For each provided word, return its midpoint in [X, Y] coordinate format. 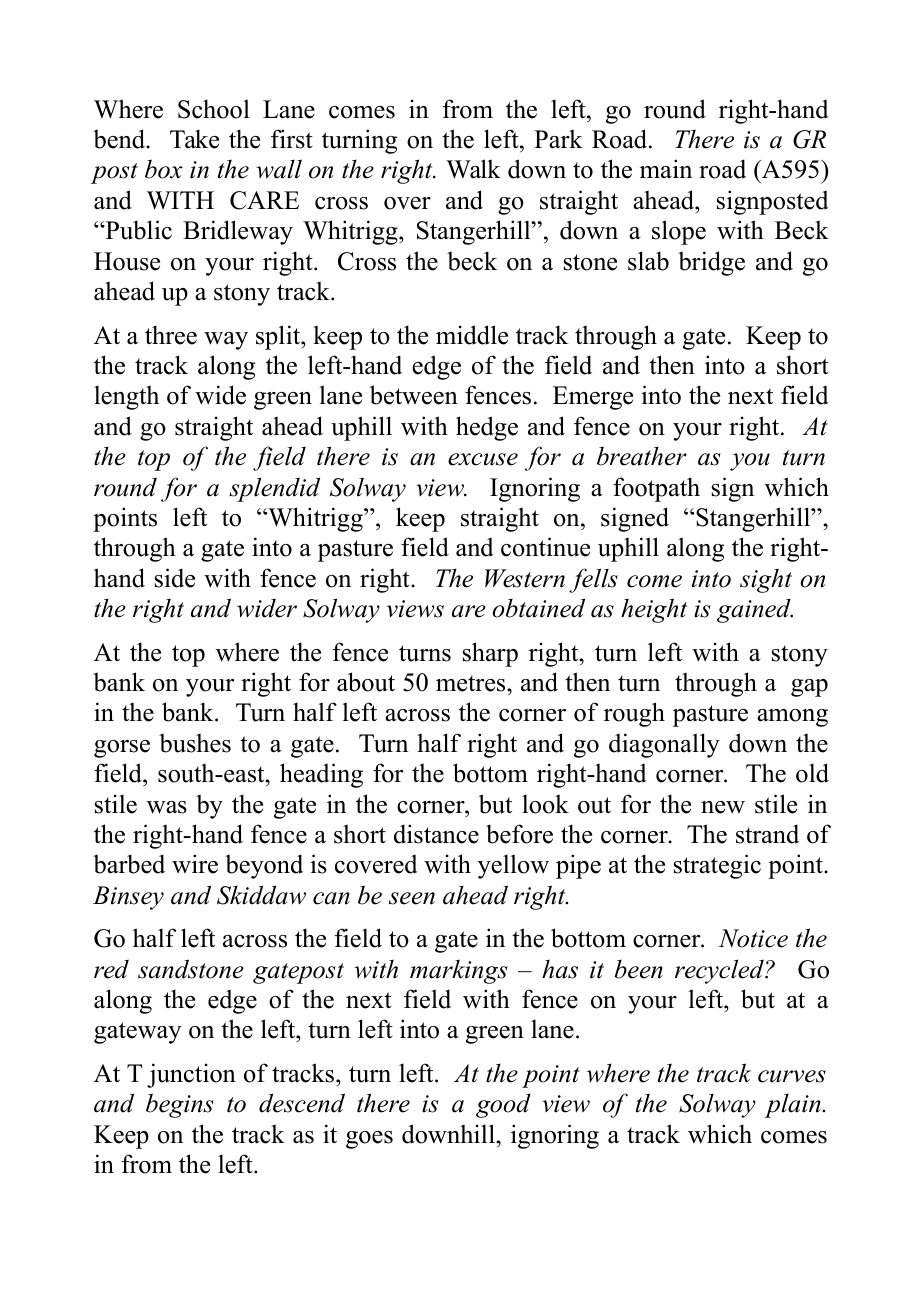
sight [766, 580]
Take [194, 139]
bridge [711, 263]
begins [179, 1105]
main [666, 168]
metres [472, 683]
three [171, 335]
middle [472, 335]
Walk [473, 169]
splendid [274, 489]
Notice [753, 938]
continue [545, 547]
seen [412, 898]
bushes [195, 743]
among [792, 718]
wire [195, 864]
